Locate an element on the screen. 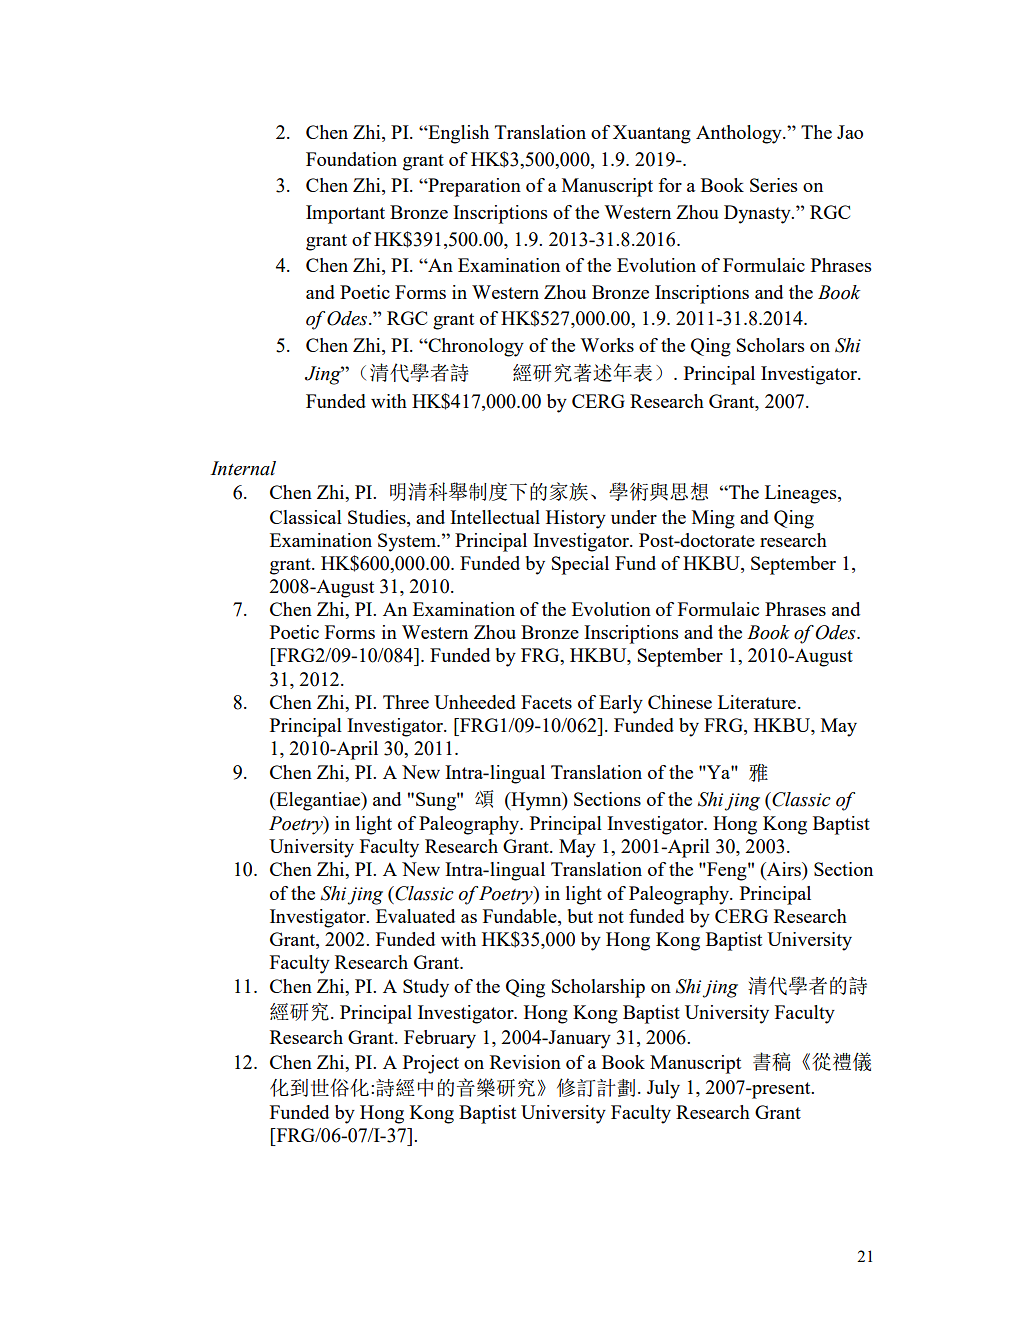 This screenshot has height=1326, width=1025. Project is located at coordinates (431, 1064).
